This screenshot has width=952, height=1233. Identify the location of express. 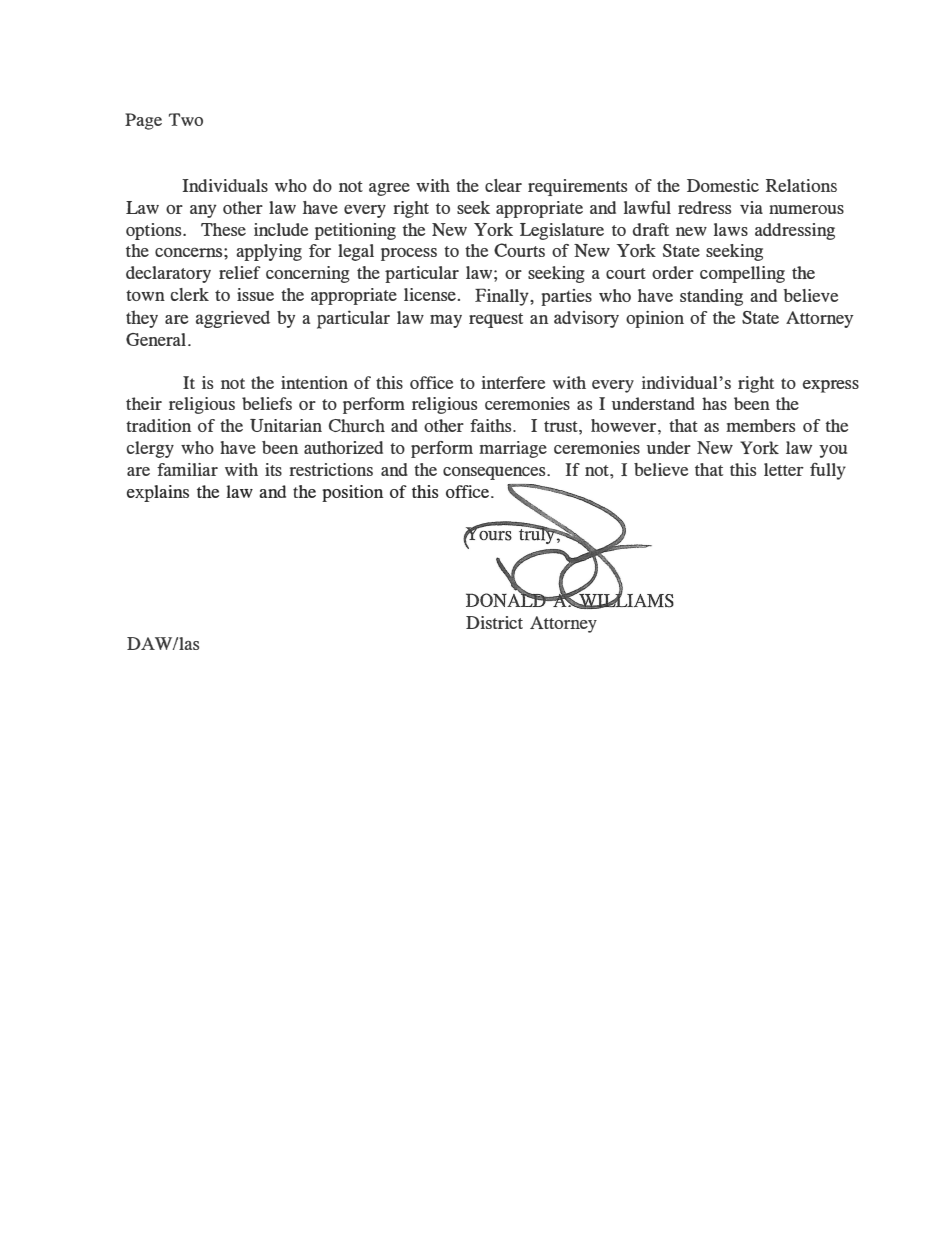
(830, 386).
